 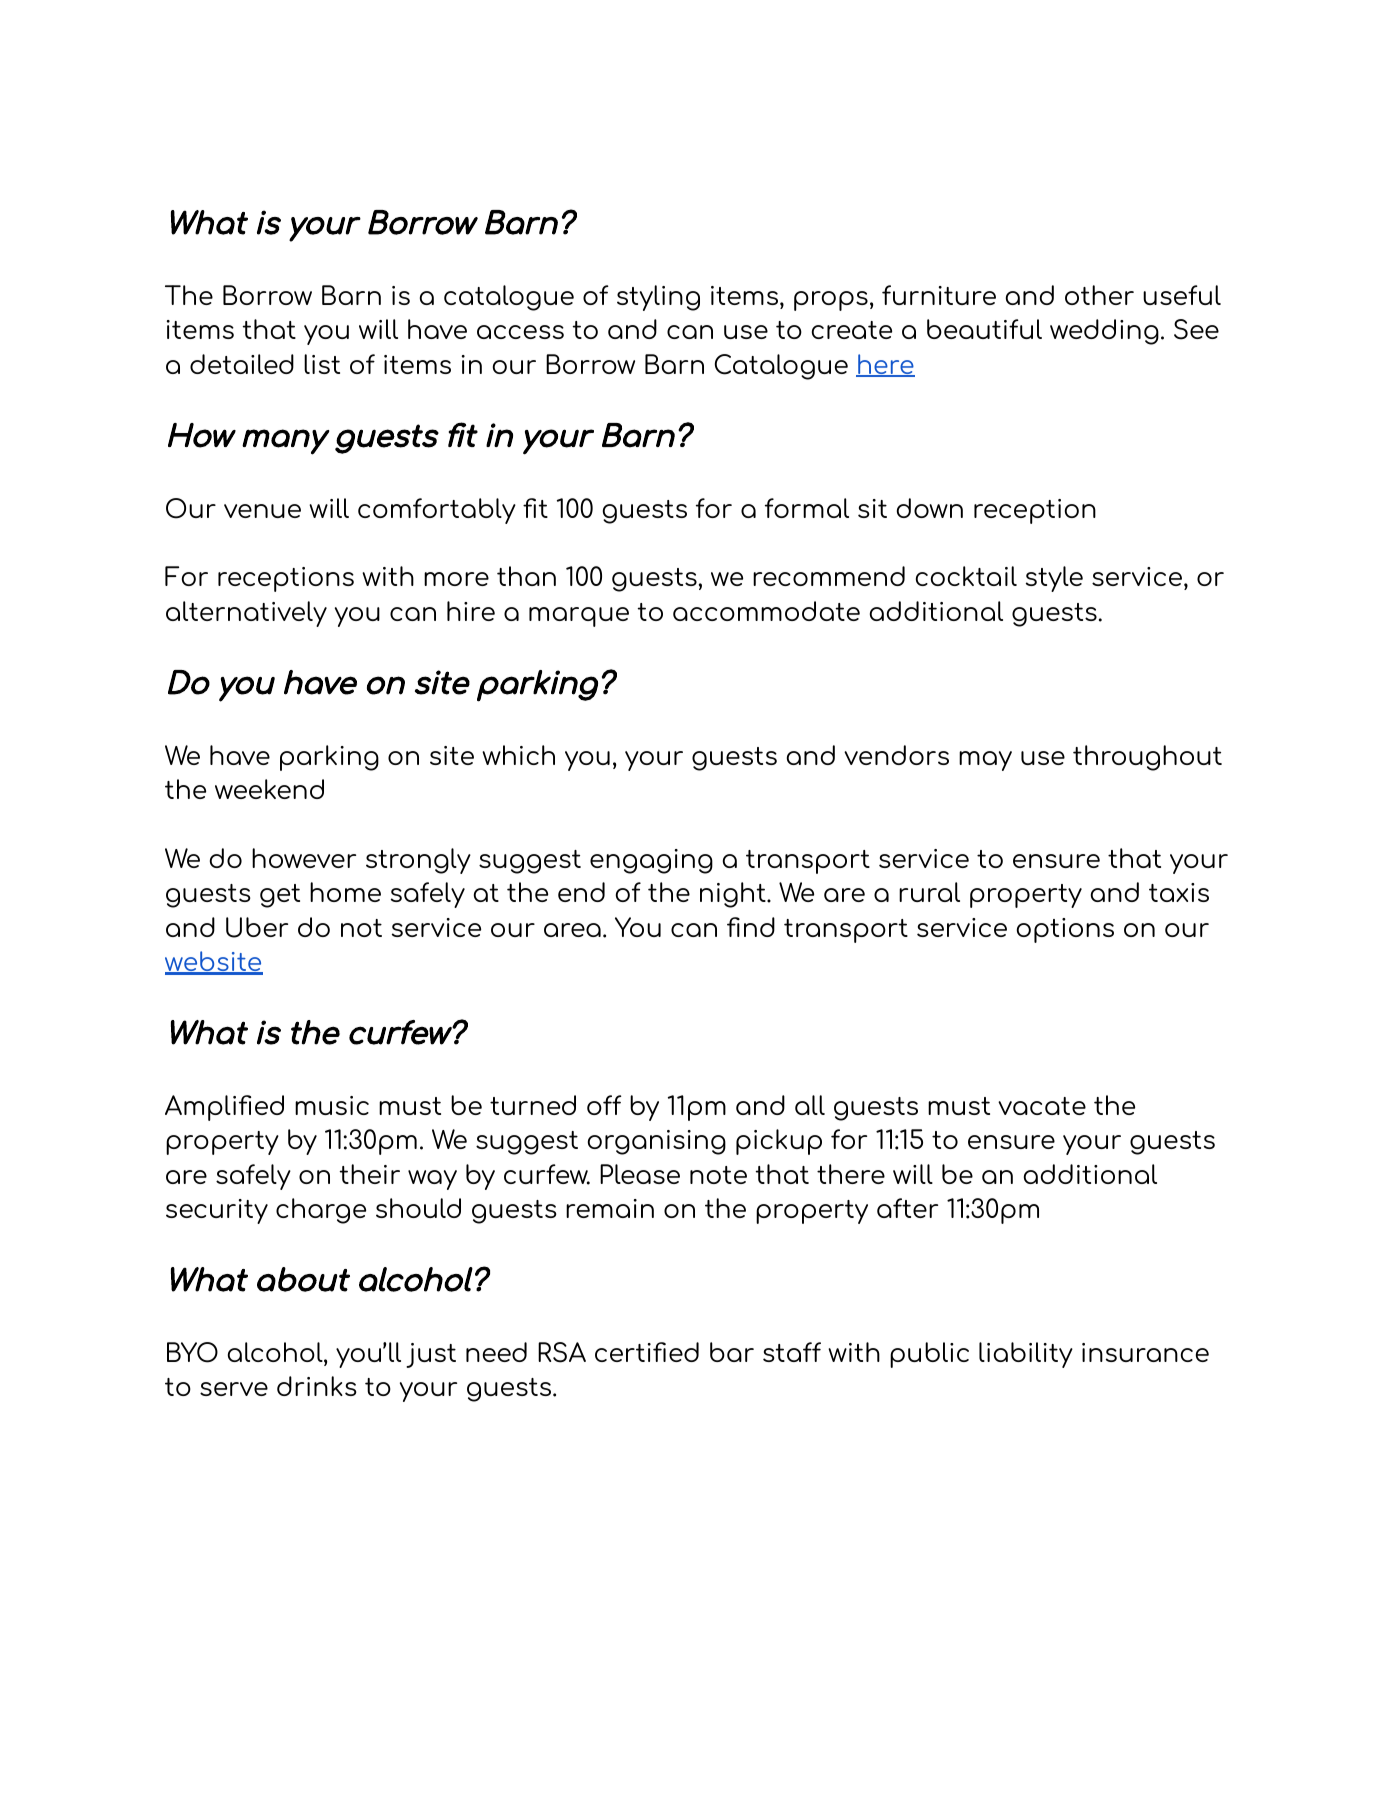 What do you see at coordinates (269, 789) in the screenshot?
I see `weekend` at bounding box center [269, 789].
